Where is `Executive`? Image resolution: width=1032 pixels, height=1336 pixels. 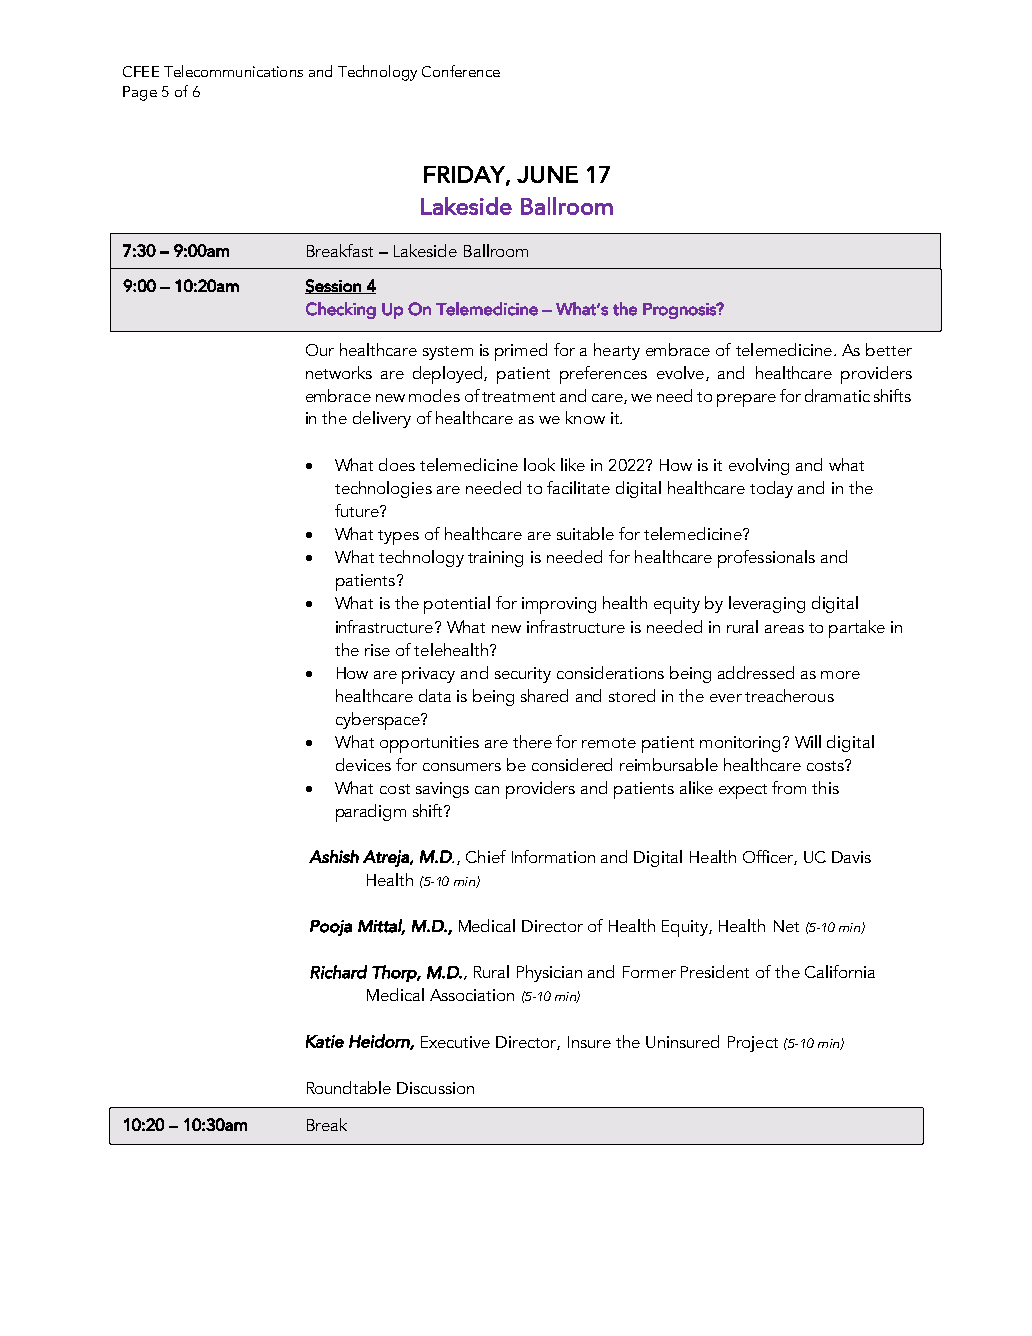 Executive is located at coordinates (455, 1042).
